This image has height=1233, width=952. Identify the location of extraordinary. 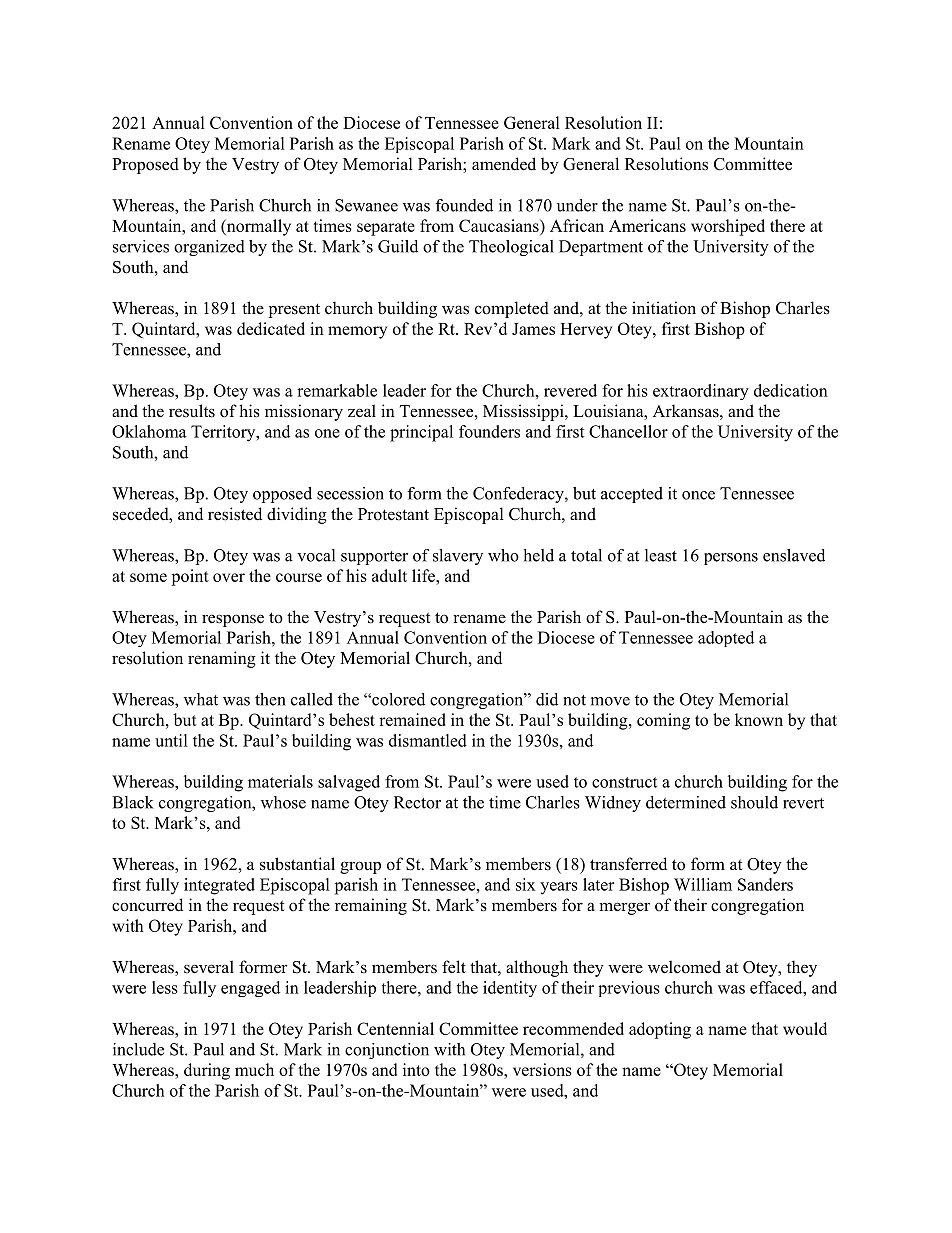
(701, 392).
